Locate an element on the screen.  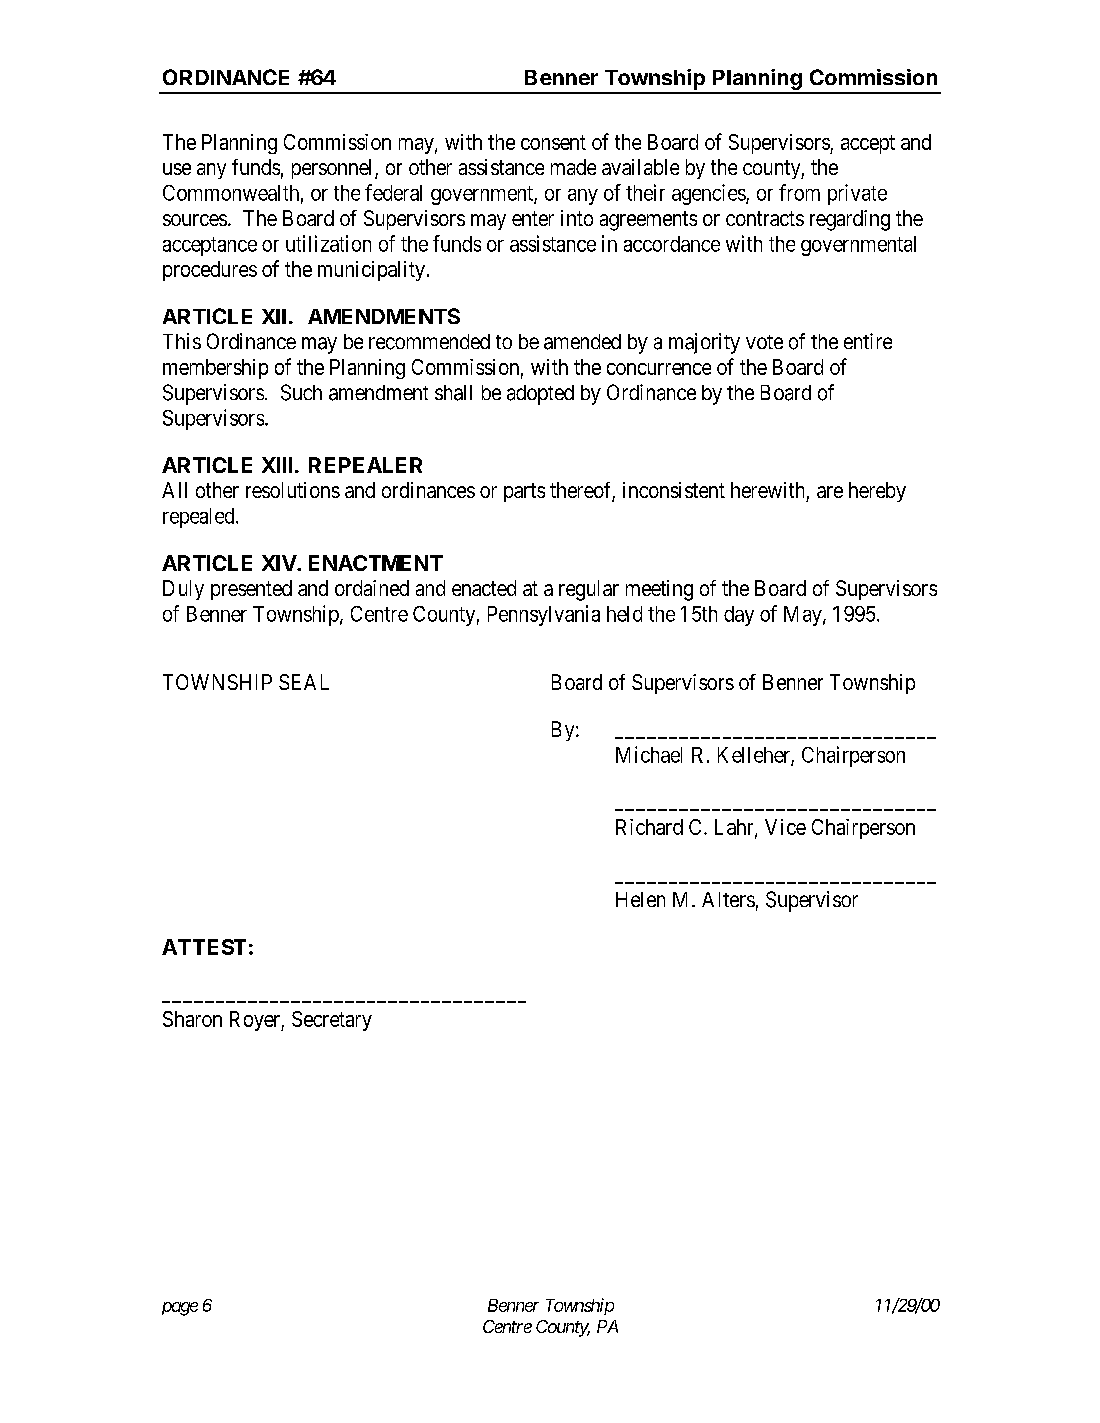
XIV is located at coordinates (280, 563).
